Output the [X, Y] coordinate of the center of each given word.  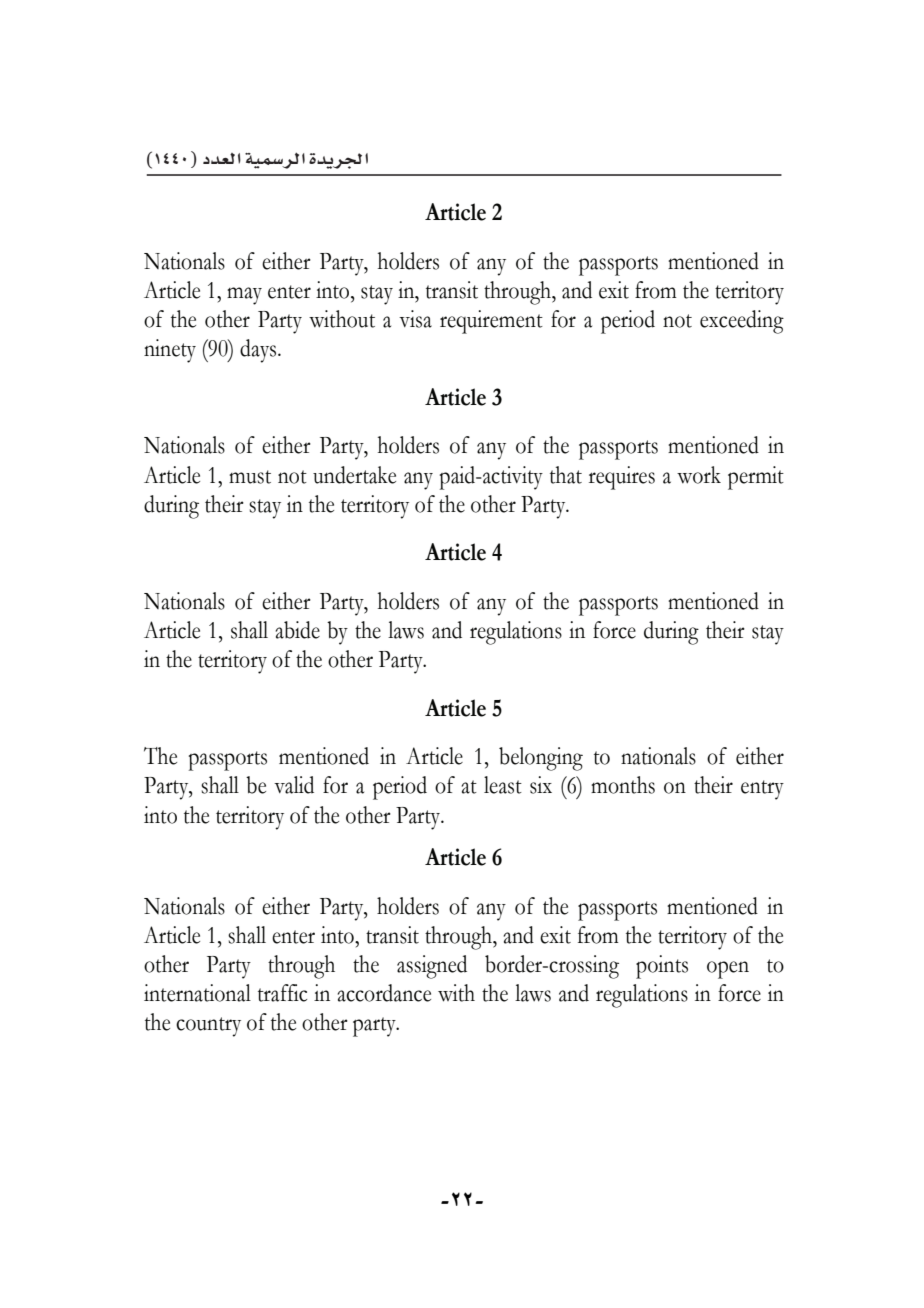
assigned [432, 967]
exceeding [742, 322]
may [244, 296]
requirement [491, 322]
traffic [282, 993]
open [728, 970]
